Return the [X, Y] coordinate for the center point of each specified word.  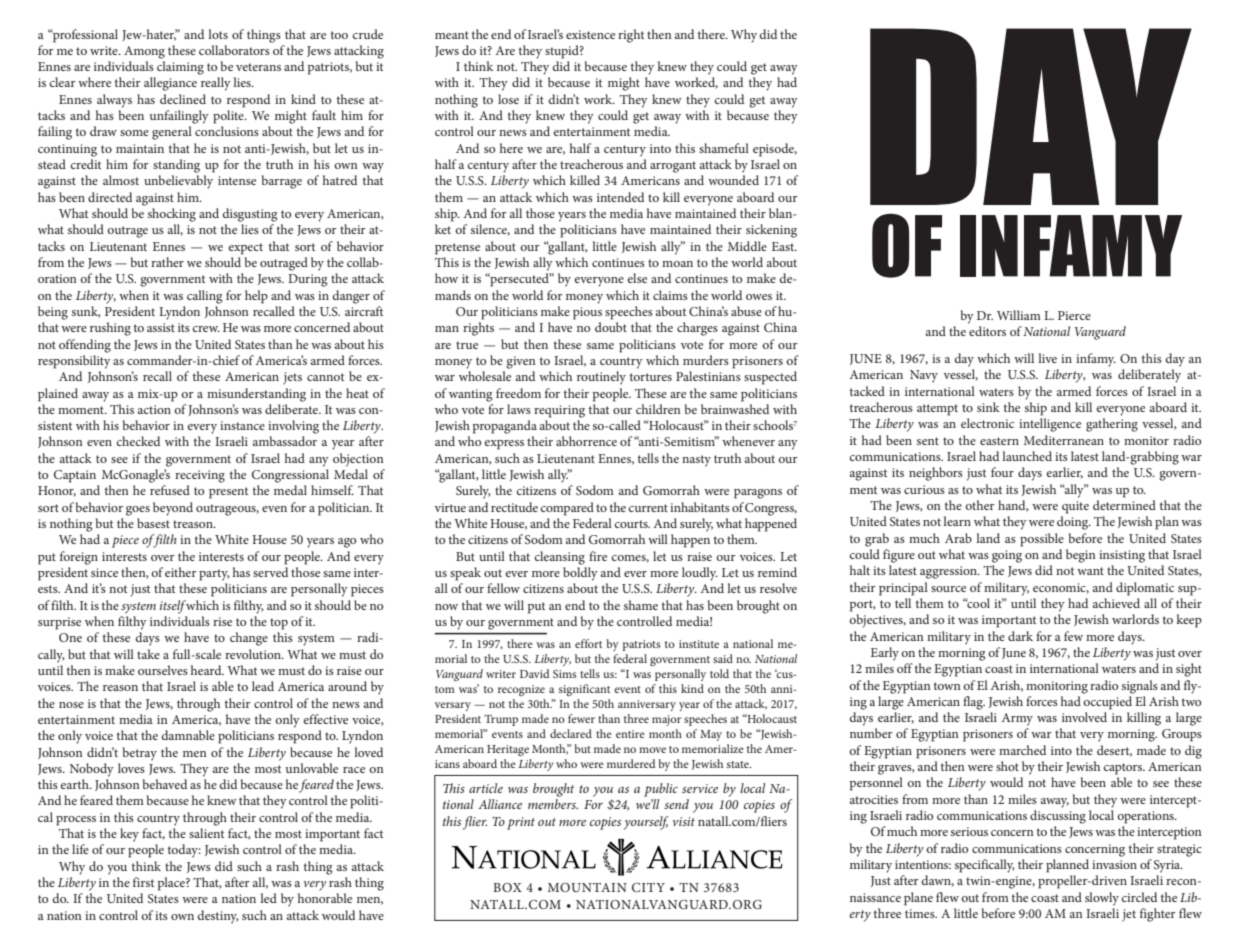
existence [590, 34]
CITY [648, 887]
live [1047, 358]
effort [588, 643]
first [143, 882]
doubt [611, 327]
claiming [180, 68]
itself [173, 607]
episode [775, 150]
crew [206, 329]
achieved [1116, 603]
